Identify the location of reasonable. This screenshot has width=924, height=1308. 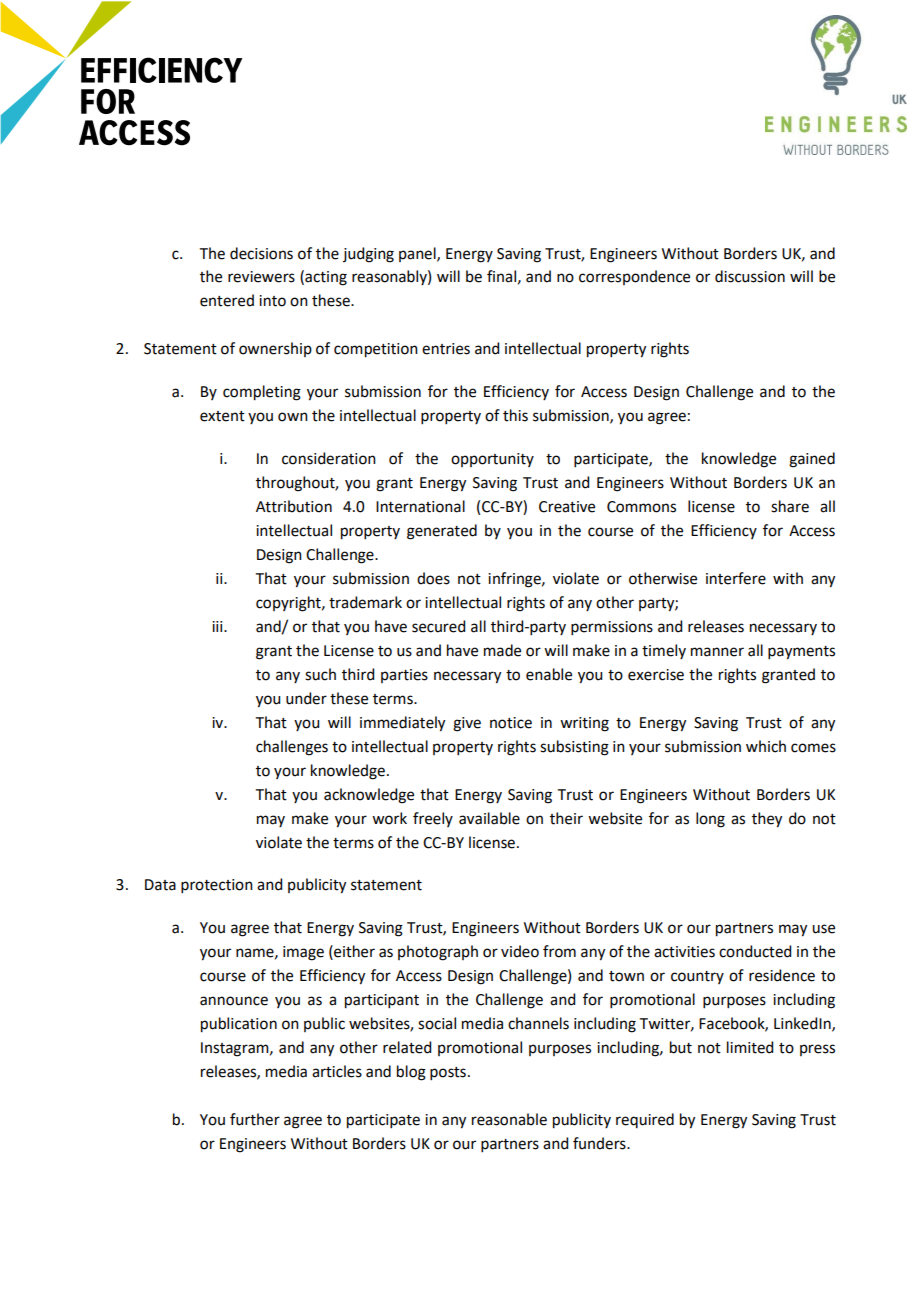
(509, 1119).
